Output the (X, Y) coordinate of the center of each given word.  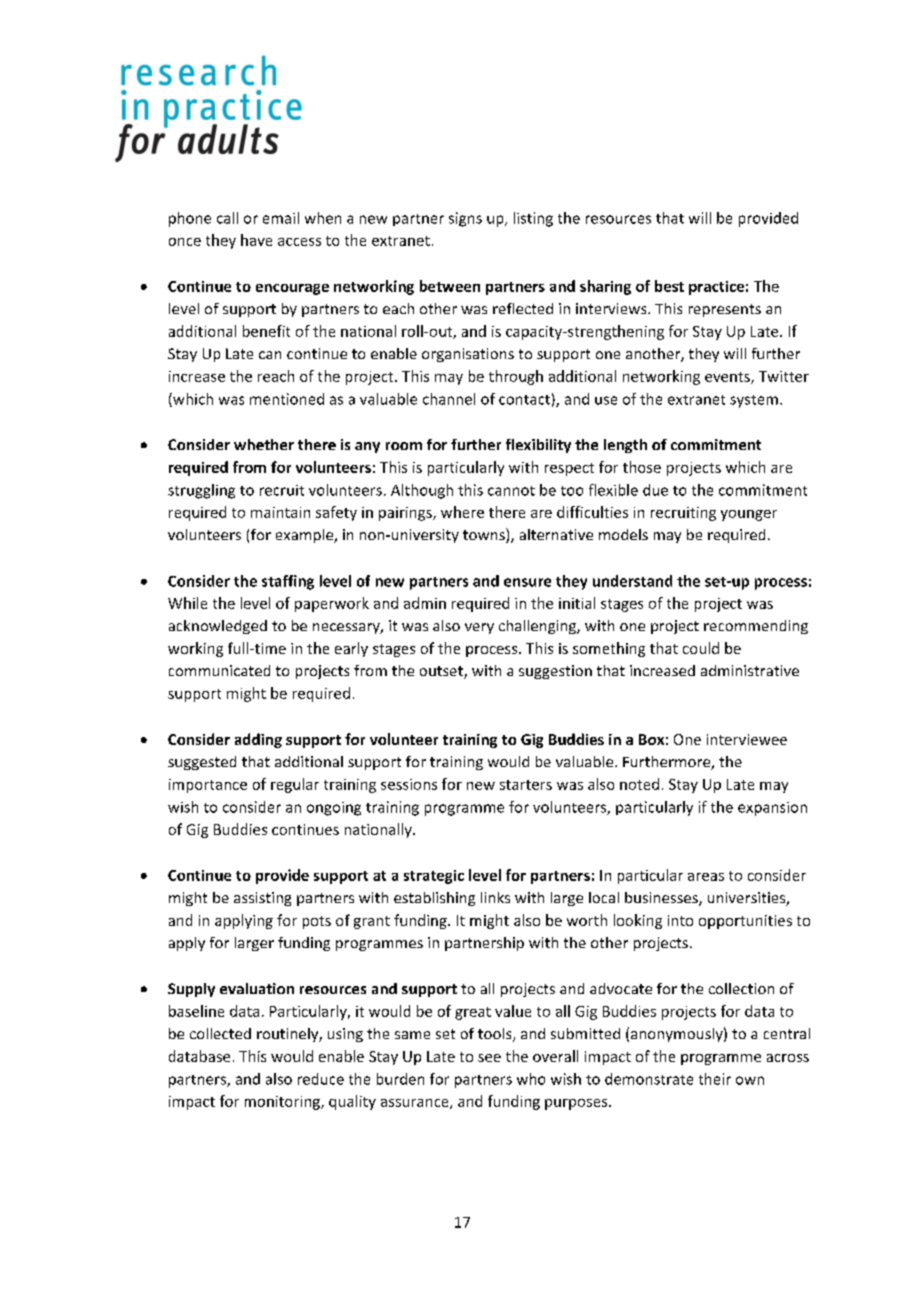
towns (485, 535)
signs (465, 219)
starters (526, 785)
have (256, 240)
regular (295, 785)
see (489, 1058)
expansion (772, 809)
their (715, 1079)
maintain (280, 512)
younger (749, 515)
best (669, 286)
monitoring (283, 1103)
